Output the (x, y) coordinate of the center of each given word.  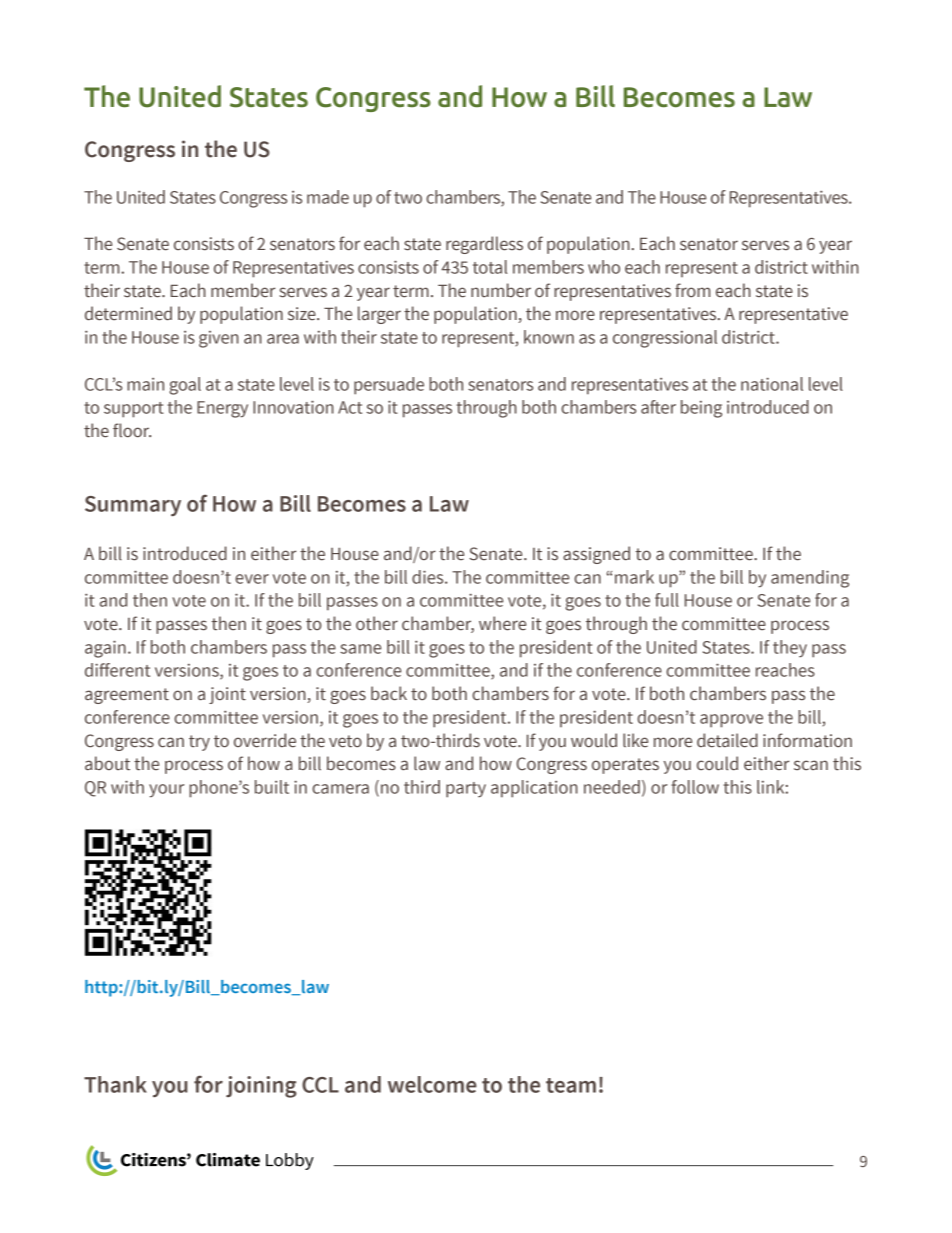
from (692, 290)
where (502, 623)
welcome (432, 1084)
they (790, 649)
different (117, 670)
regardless (484, 245)
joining (261, 1087)
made (328, 197)
